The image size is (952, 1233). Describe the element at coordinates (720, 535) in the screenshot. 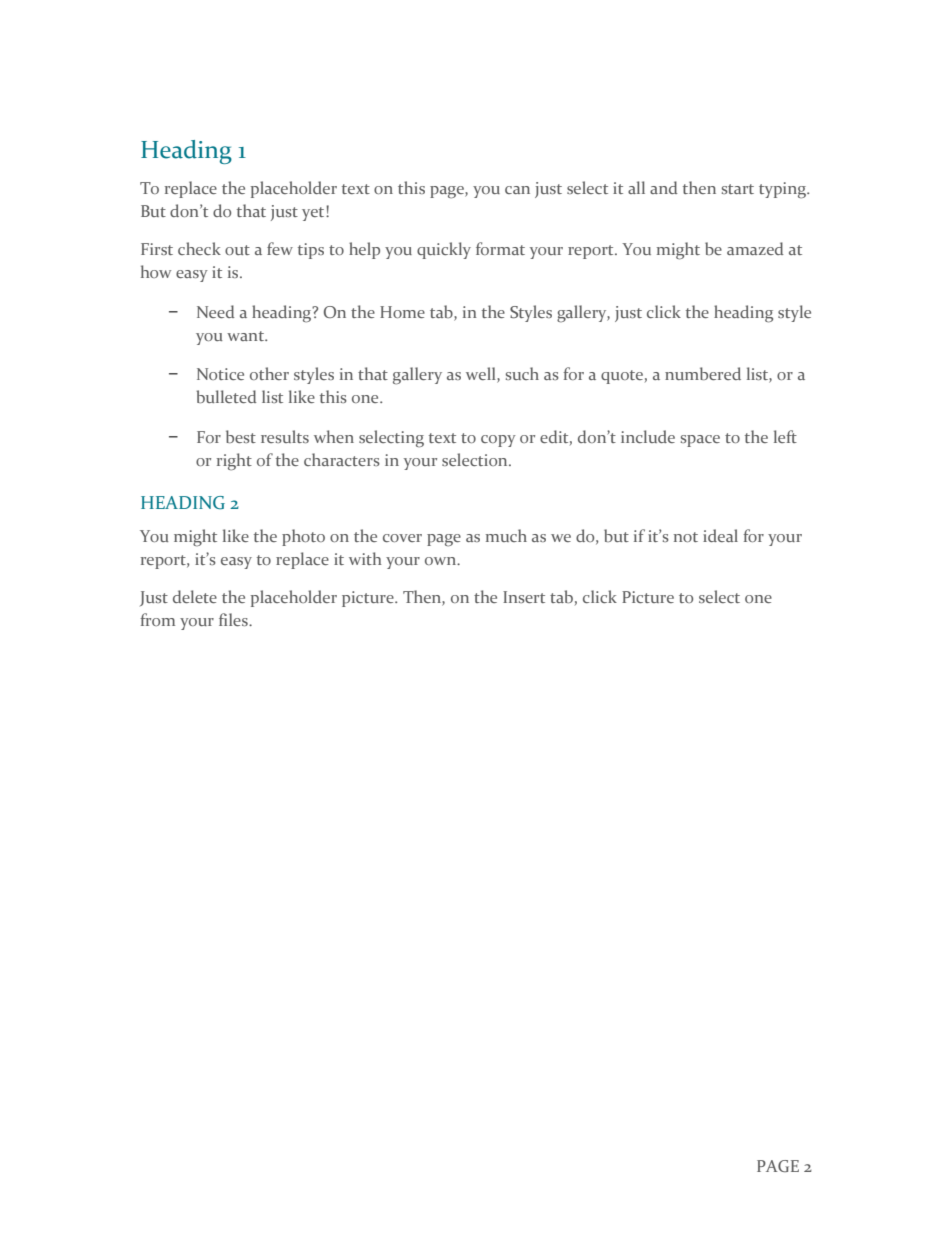

I see `ideal` at that location.
